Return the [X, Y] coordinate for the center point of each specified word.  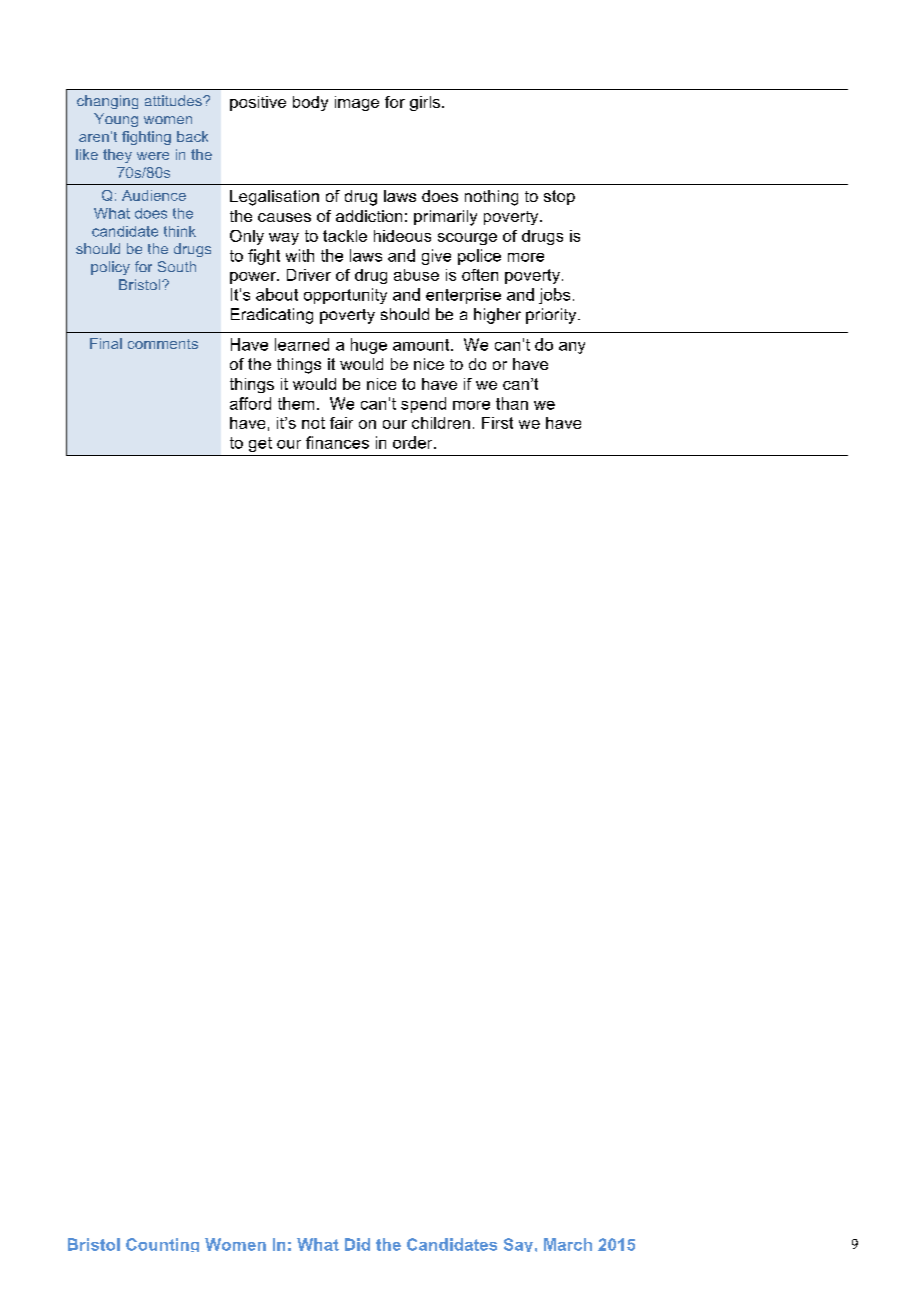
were [153, 156]
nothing [491, 198]
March [568, 1244]
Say [518, 1245]
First [497, 423]
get [260, 444]
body [310, 103]
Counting [162, 1245]
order [414, 442]
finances [337, 442]
